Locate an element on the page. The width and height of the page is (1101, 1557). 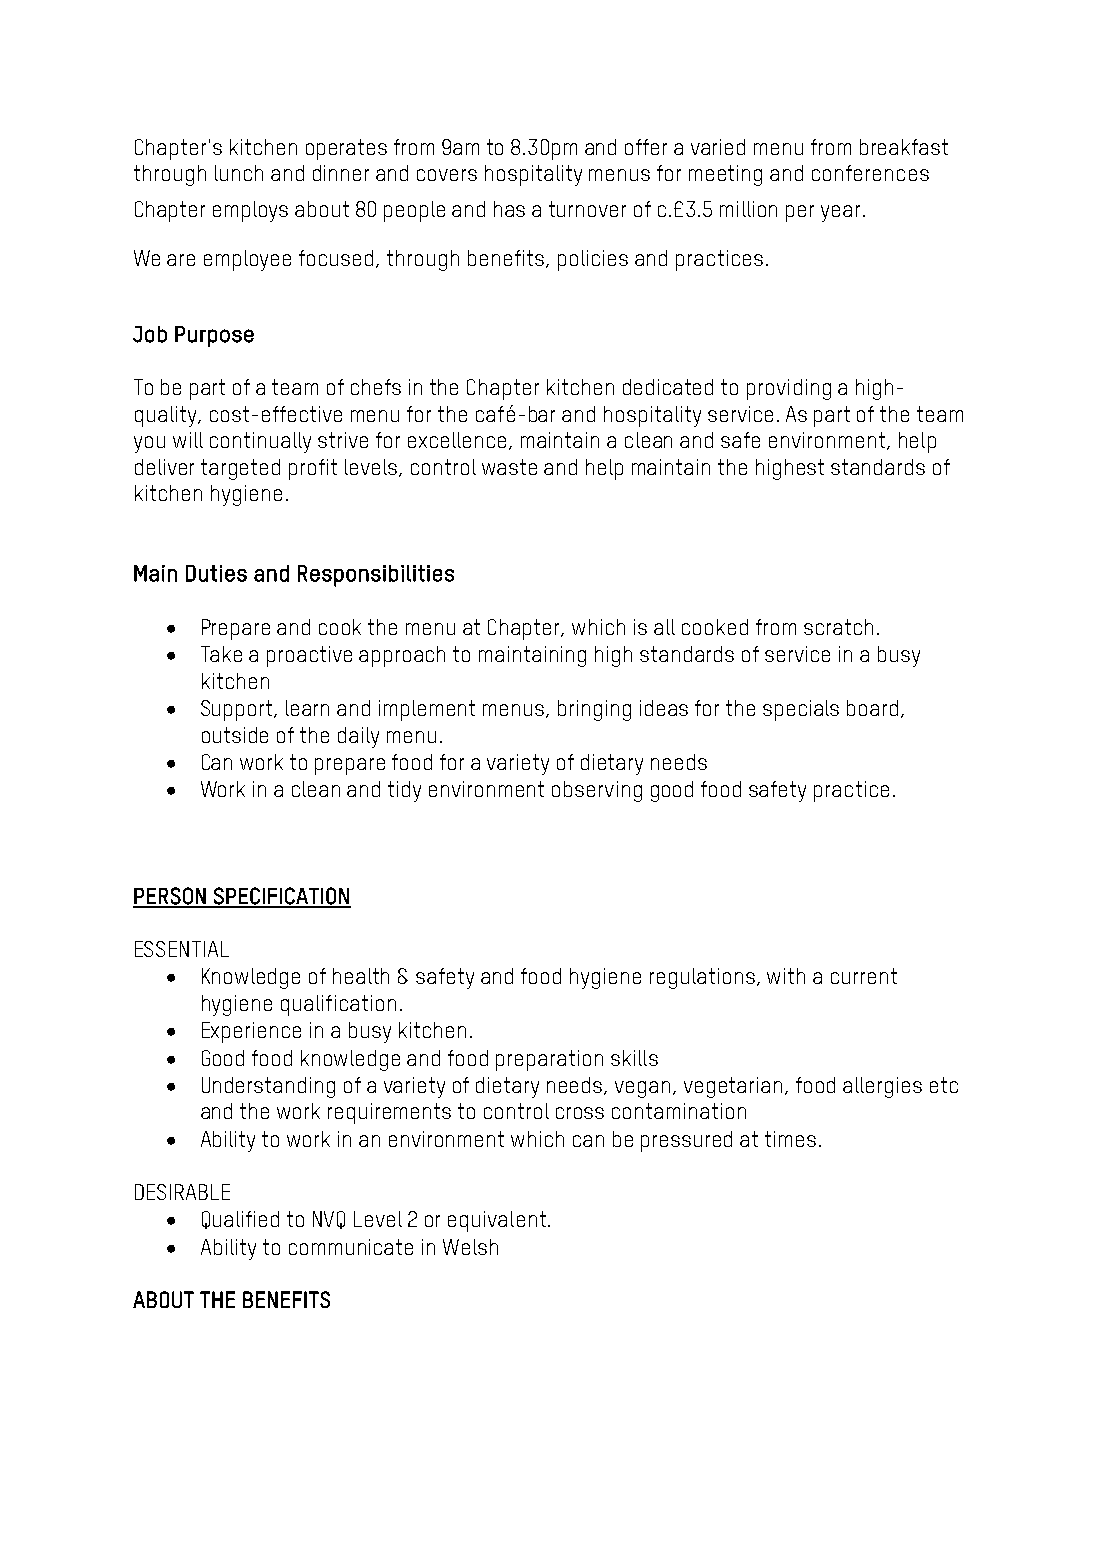
bringing is located at coordinates (594, 710).
